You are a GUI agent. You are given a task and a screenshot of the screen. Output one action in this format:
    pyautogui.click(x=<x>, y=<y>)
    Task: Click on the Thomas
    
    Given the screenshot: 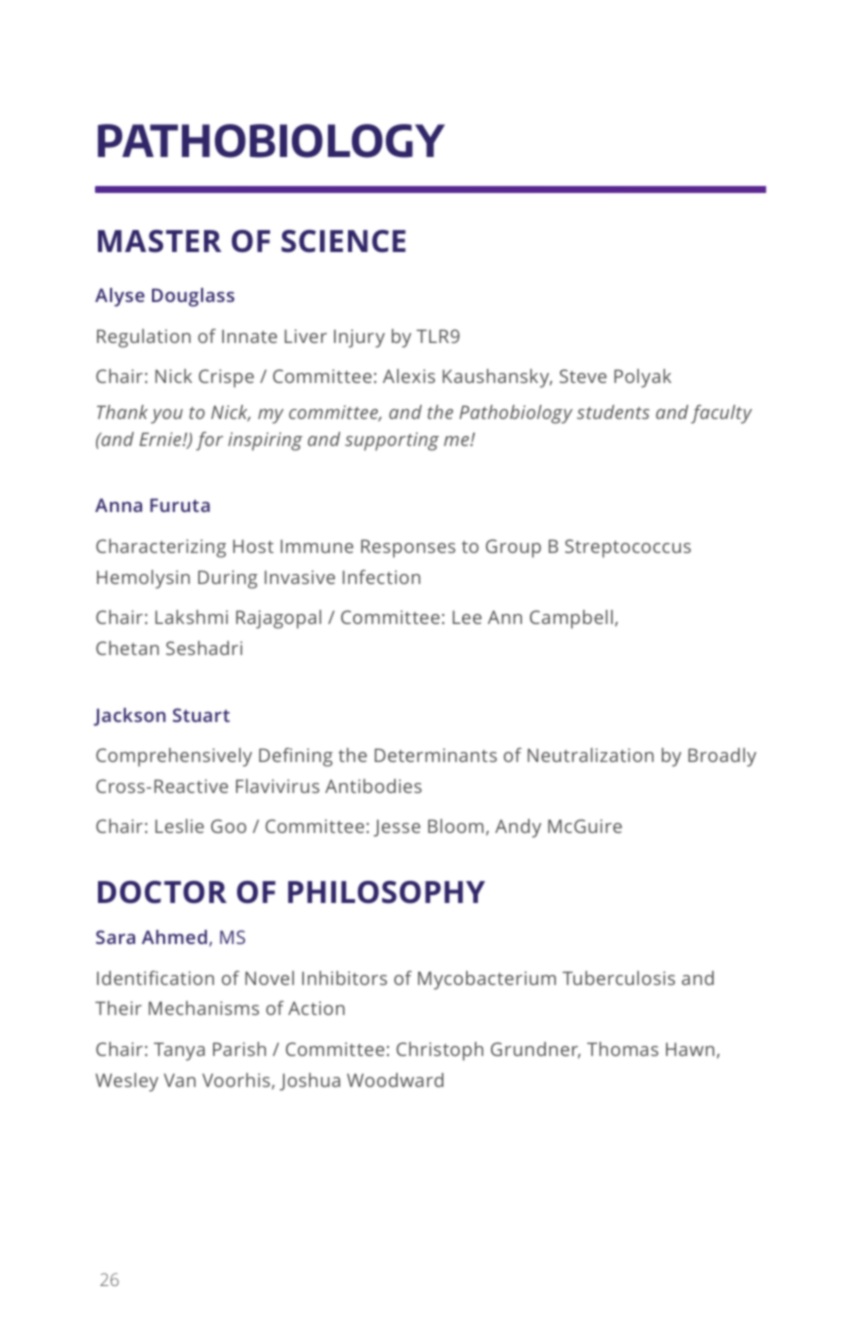 What is the action you would take?
    pyautogui.click(x=622, y=1049)
